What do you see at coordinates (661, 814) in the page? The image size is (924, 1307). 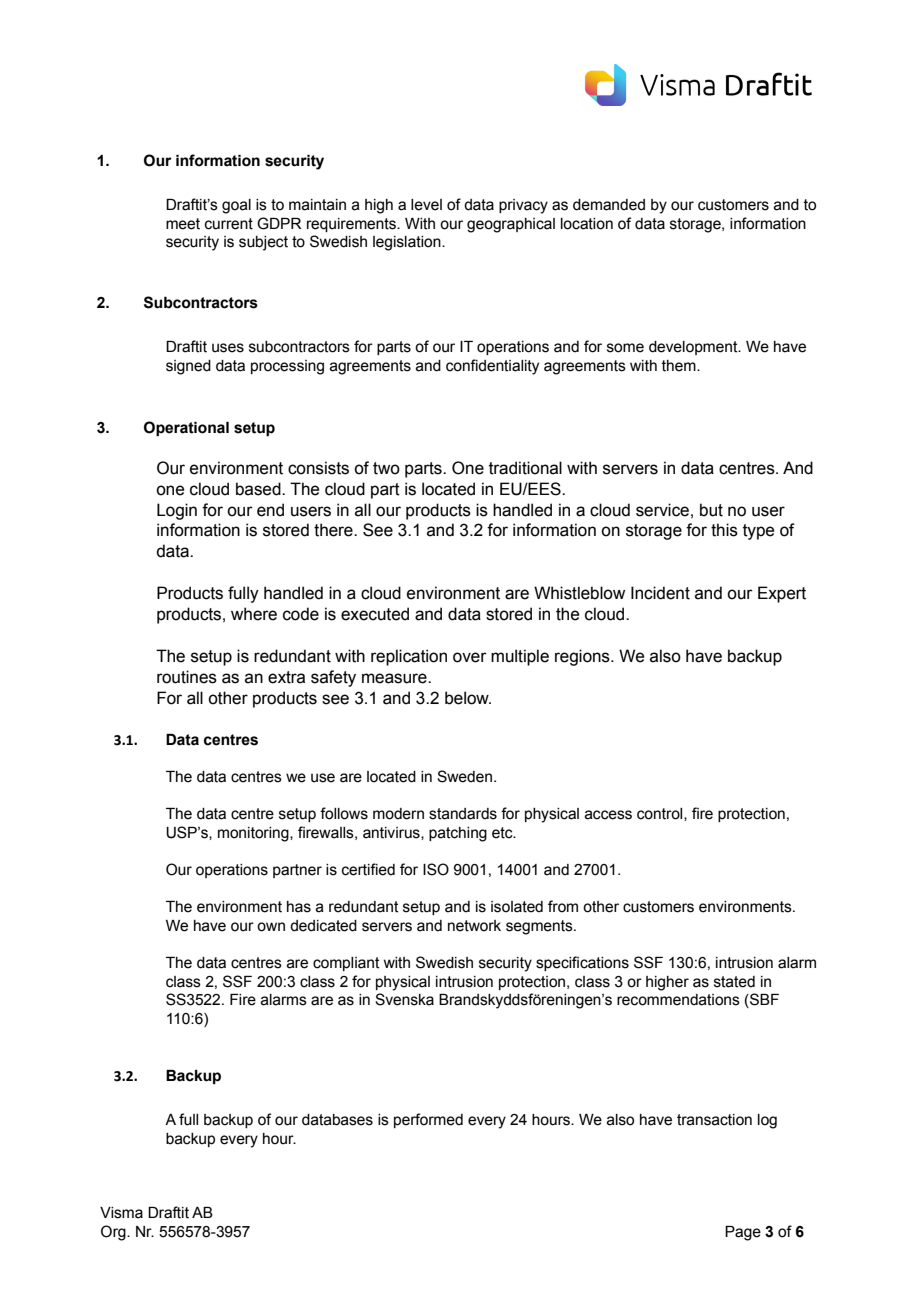 I see `control` at bounding box center [661, 814].
